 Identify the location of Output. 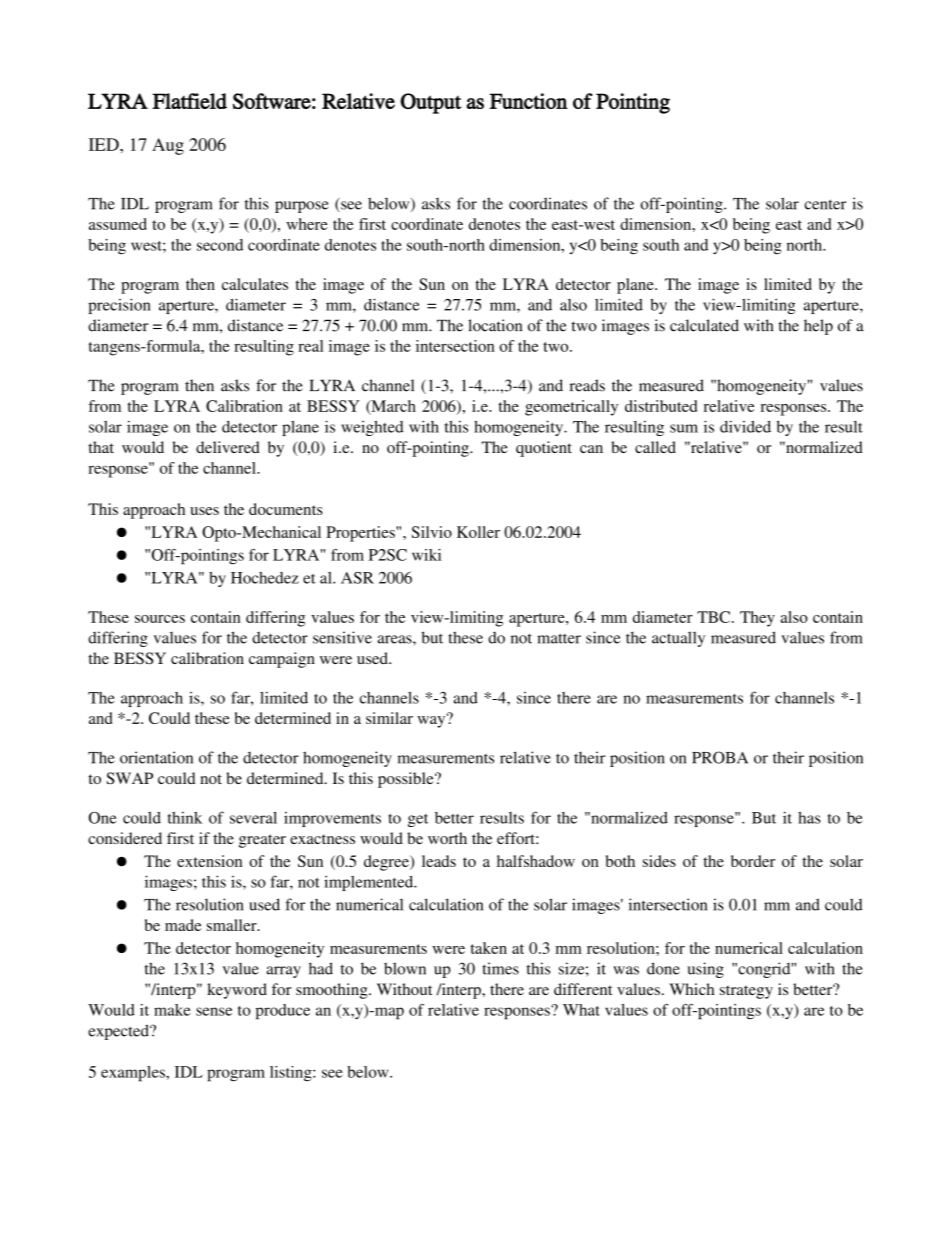
(430, 103).
